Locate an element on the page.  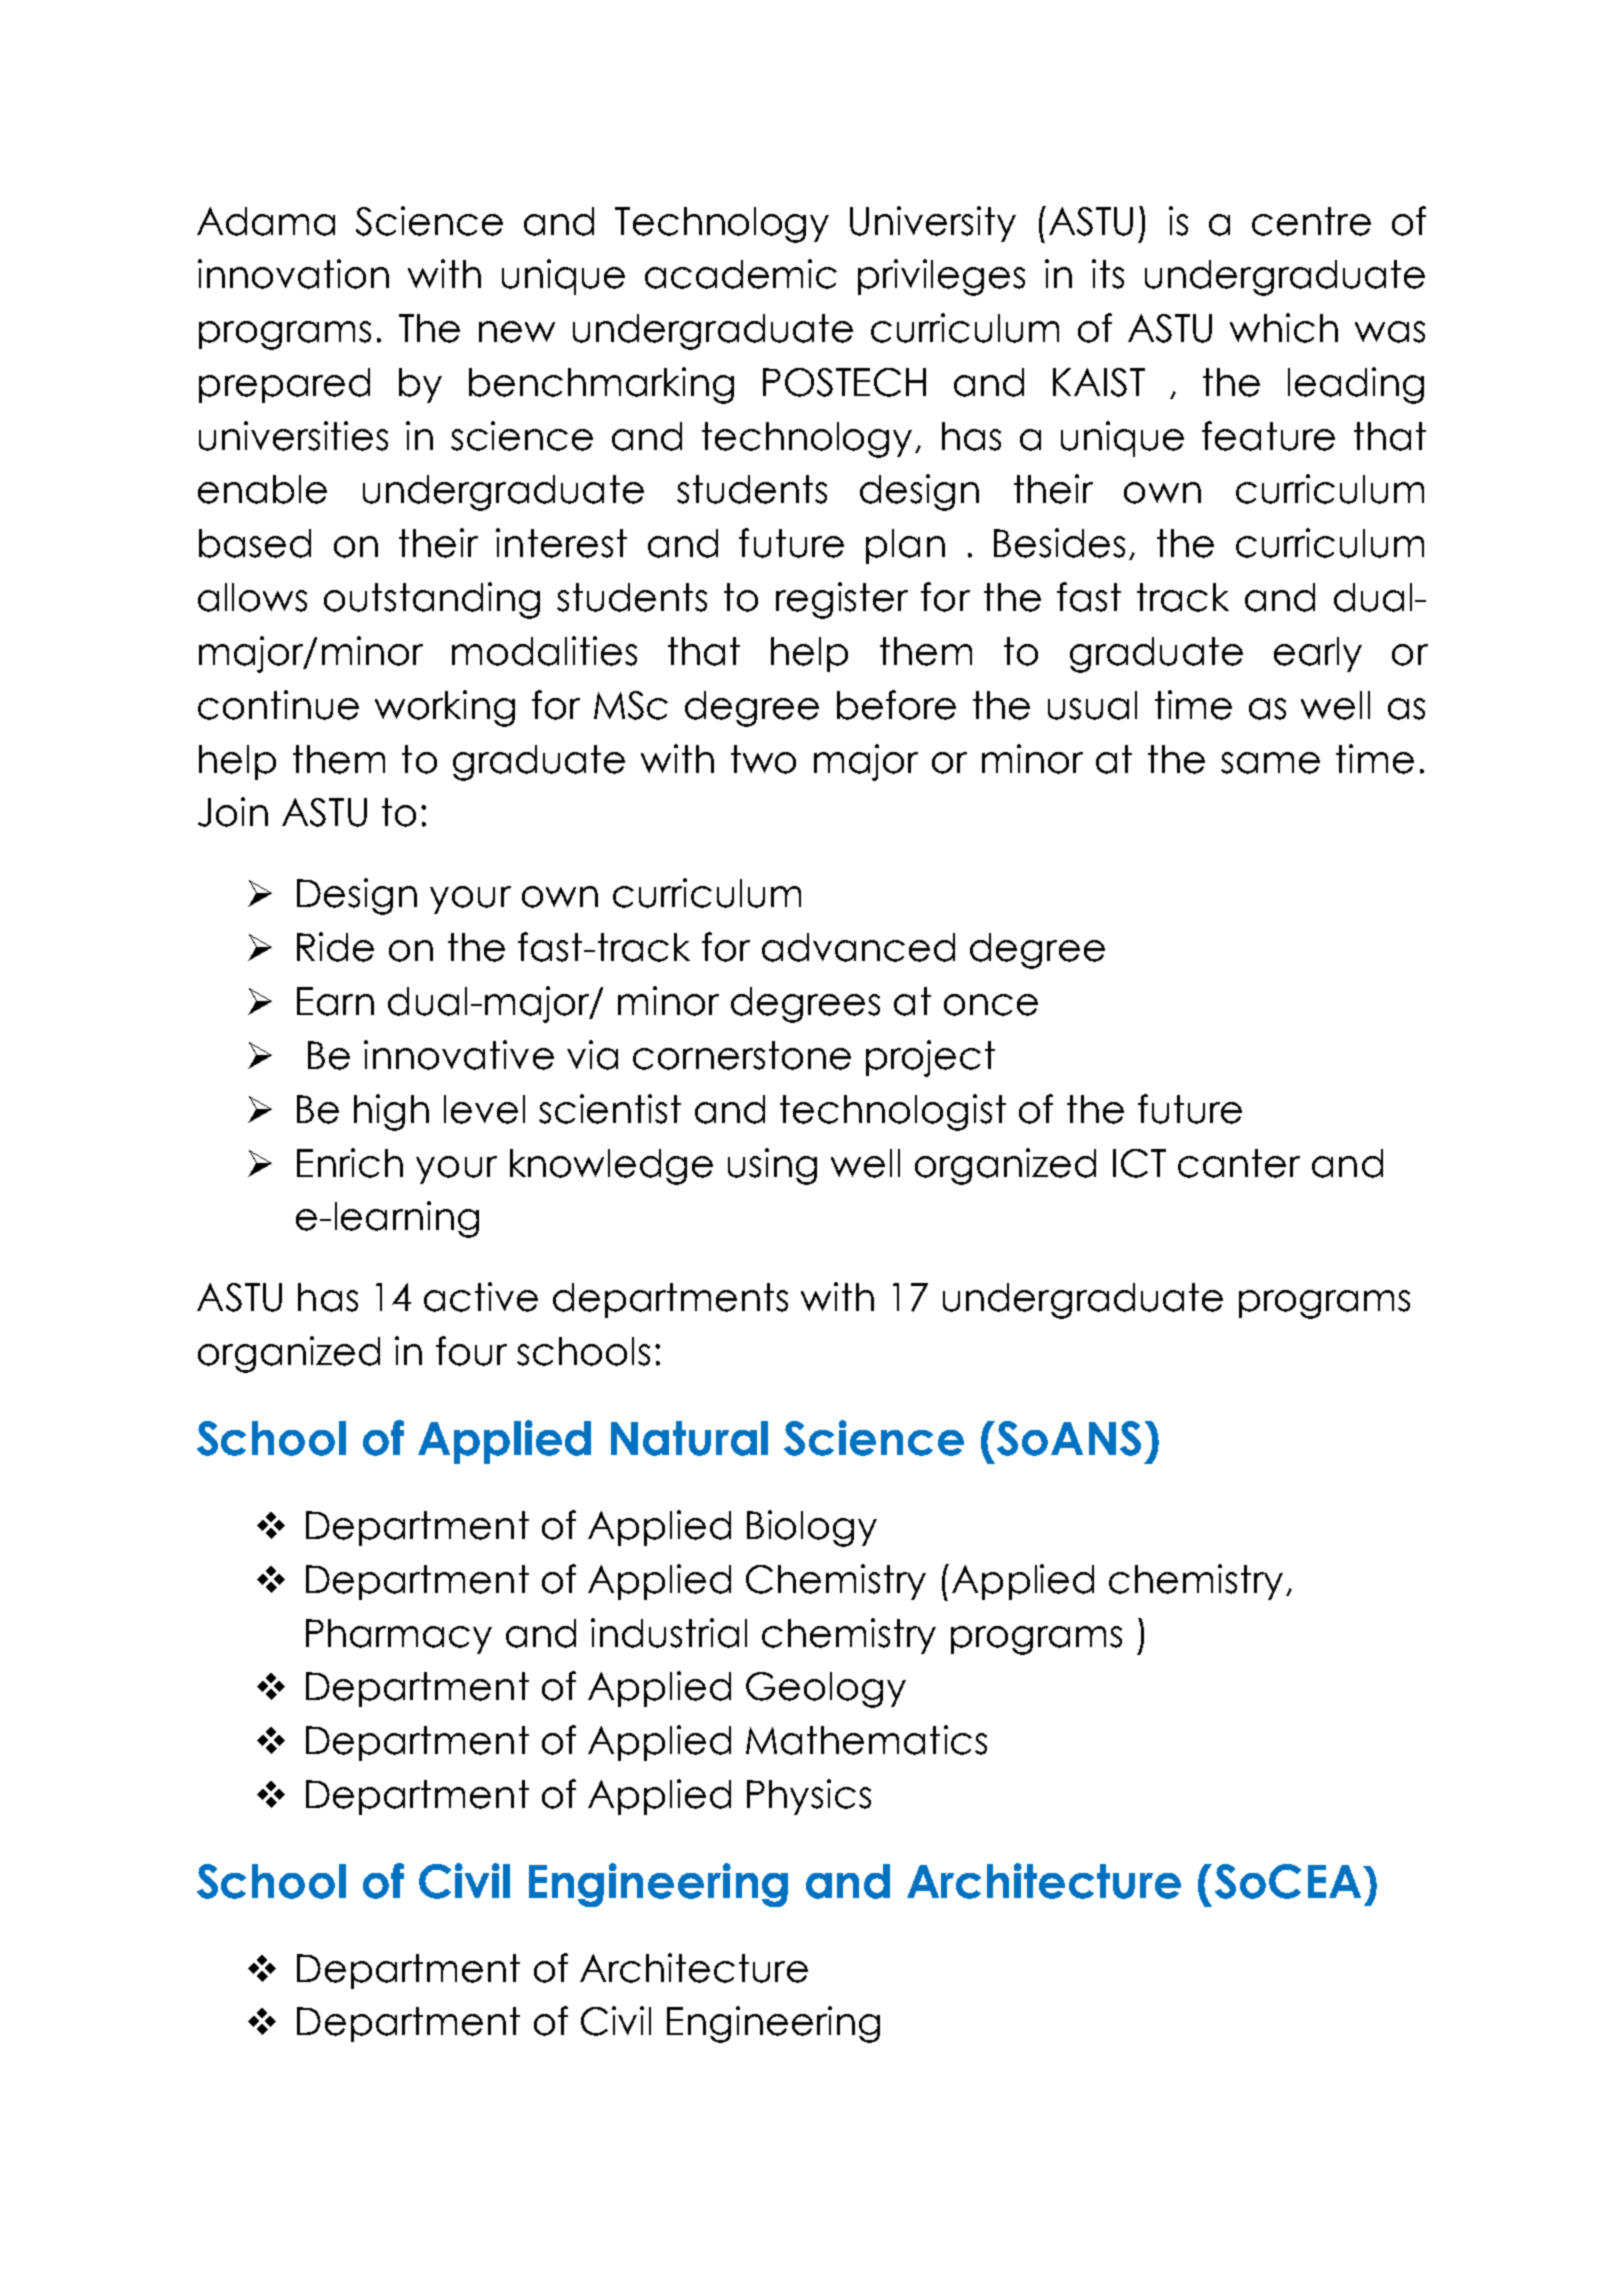
canter is located at coordinates (1239, 1163).
